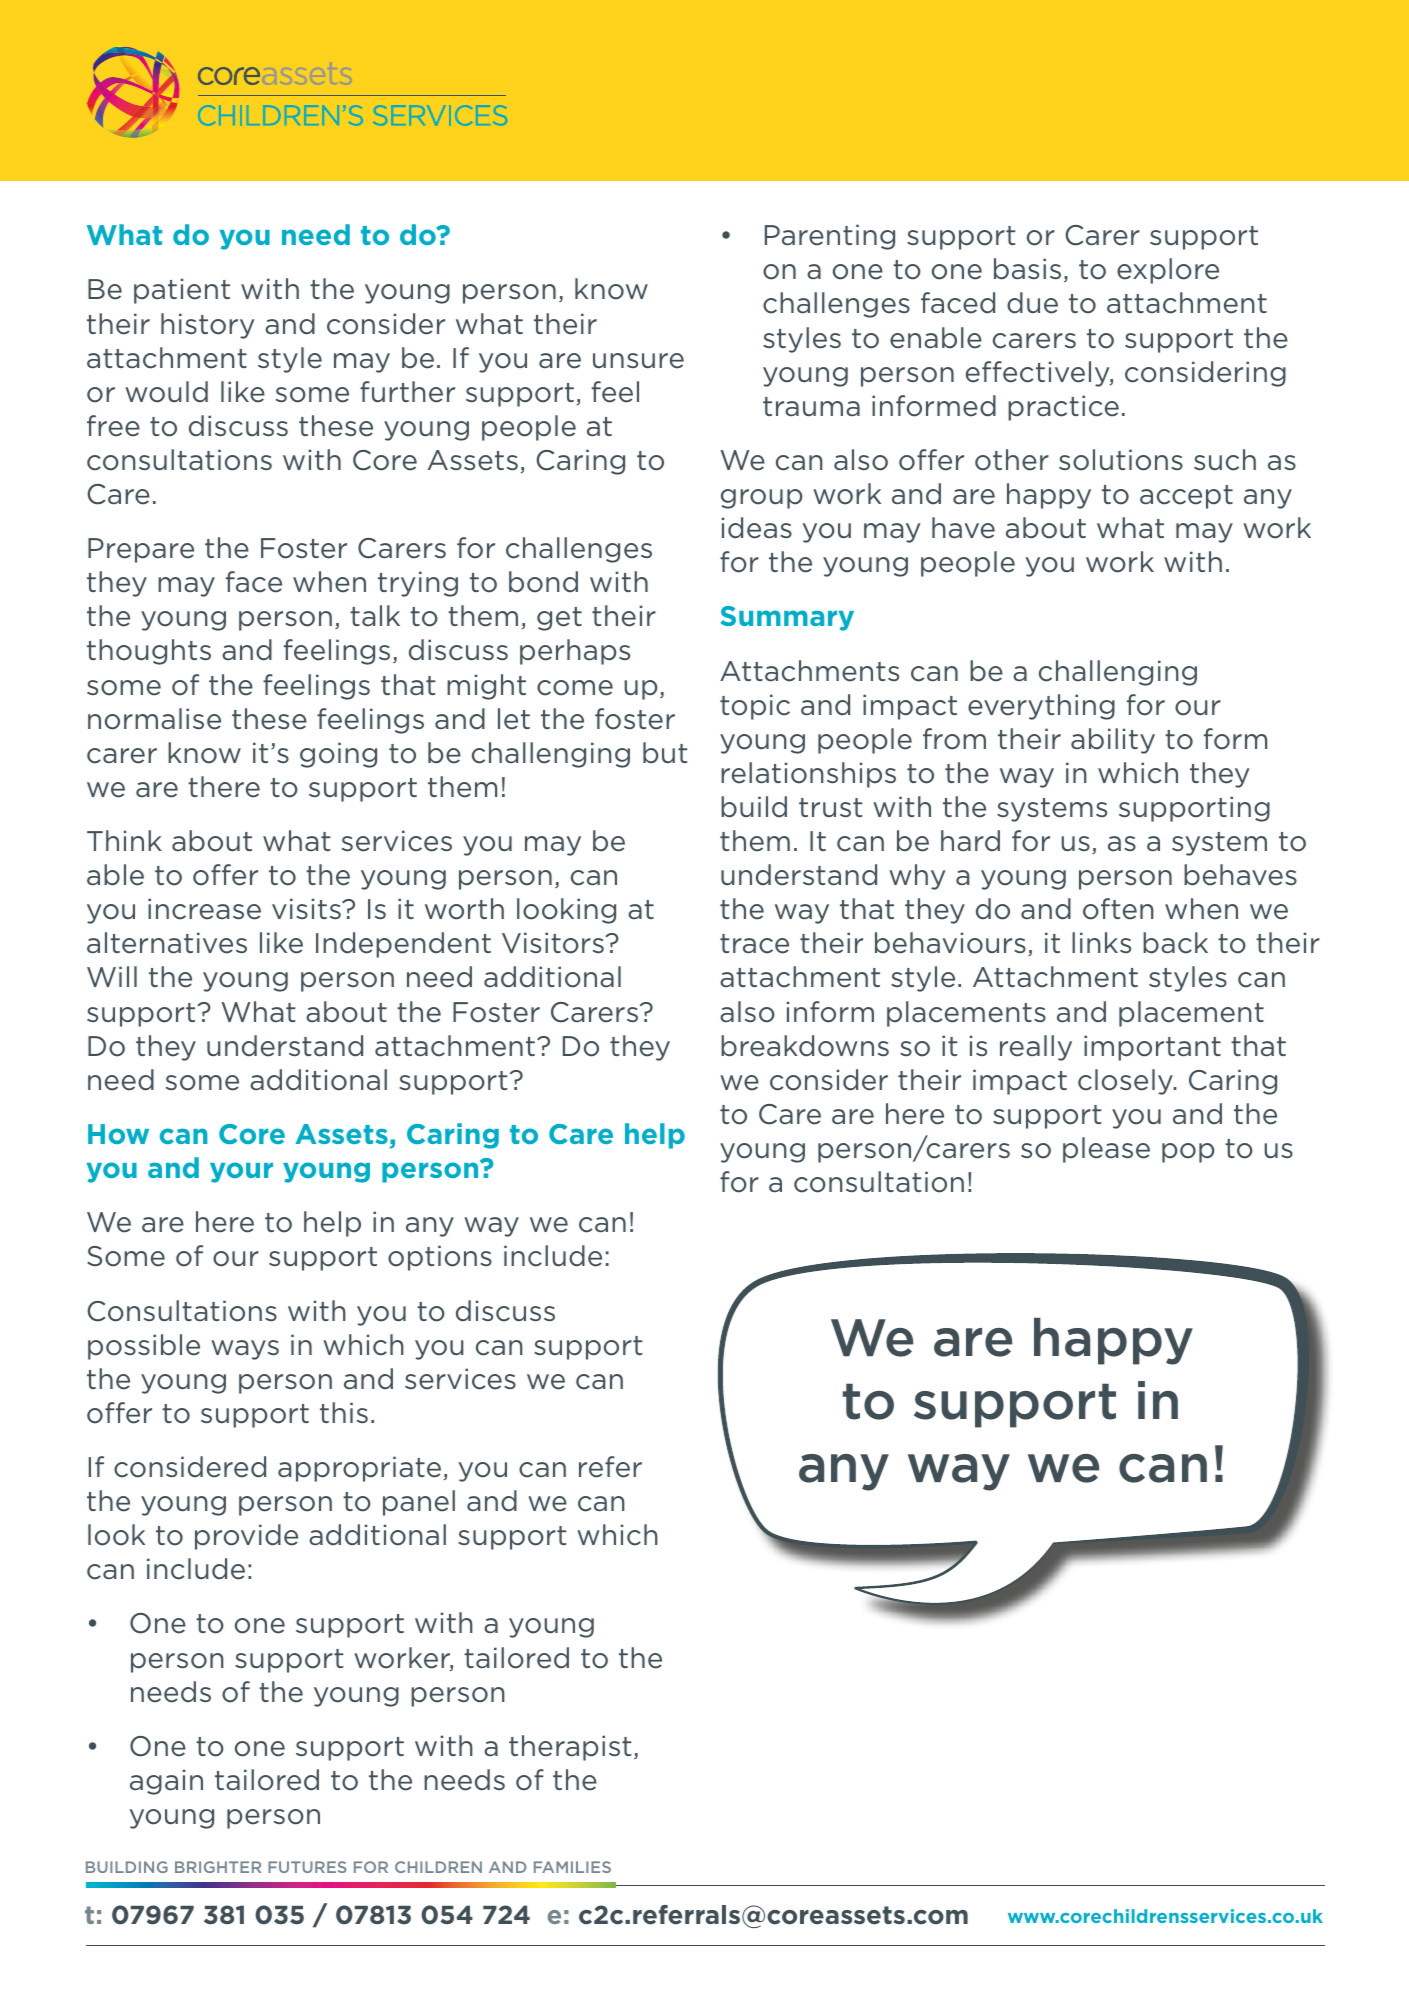  I want to click on unsure, so click(638, 361).
